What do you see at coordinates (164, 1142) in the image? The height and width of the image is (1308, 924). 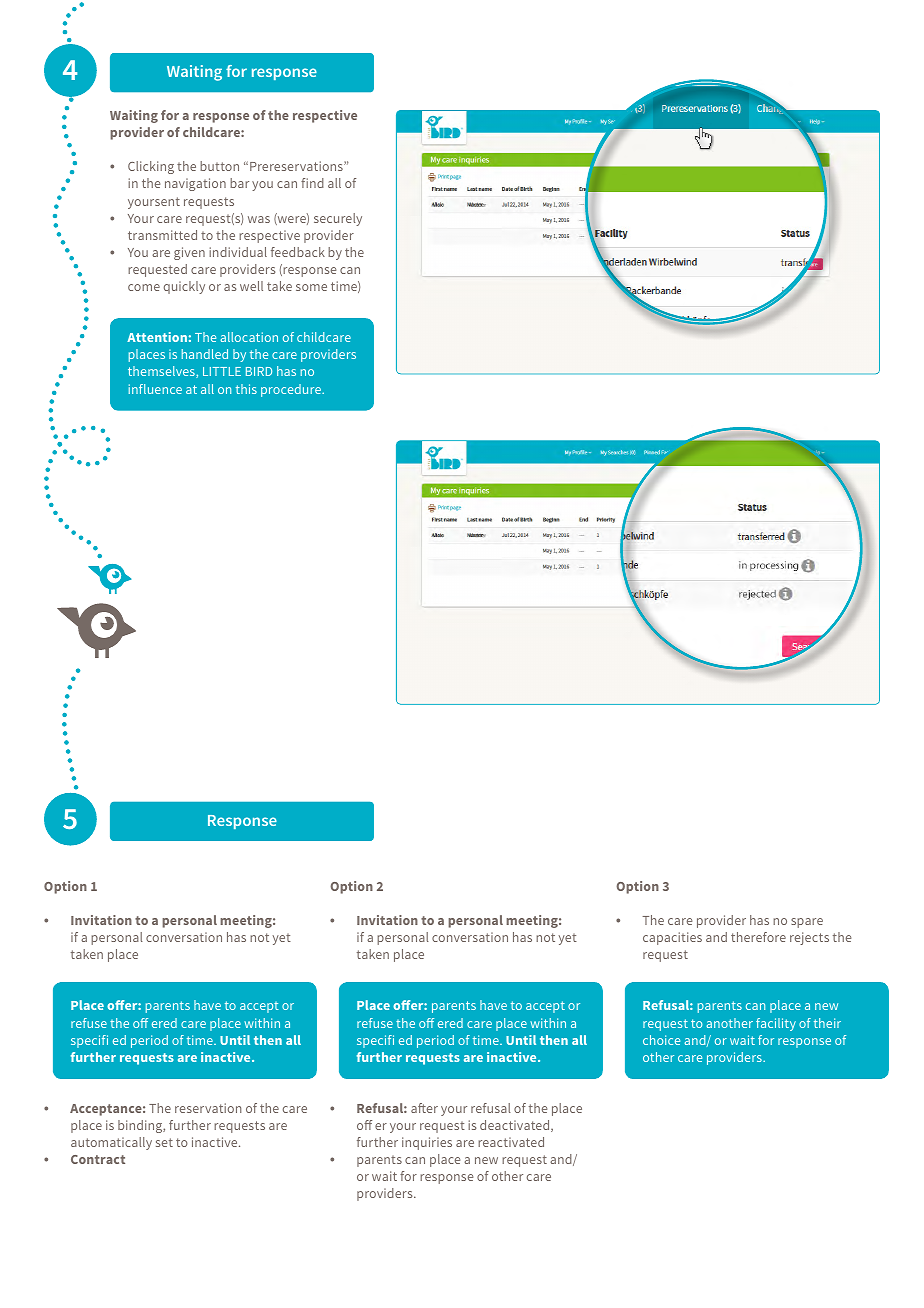 I see `set` at bounding box center [164, 1142].
